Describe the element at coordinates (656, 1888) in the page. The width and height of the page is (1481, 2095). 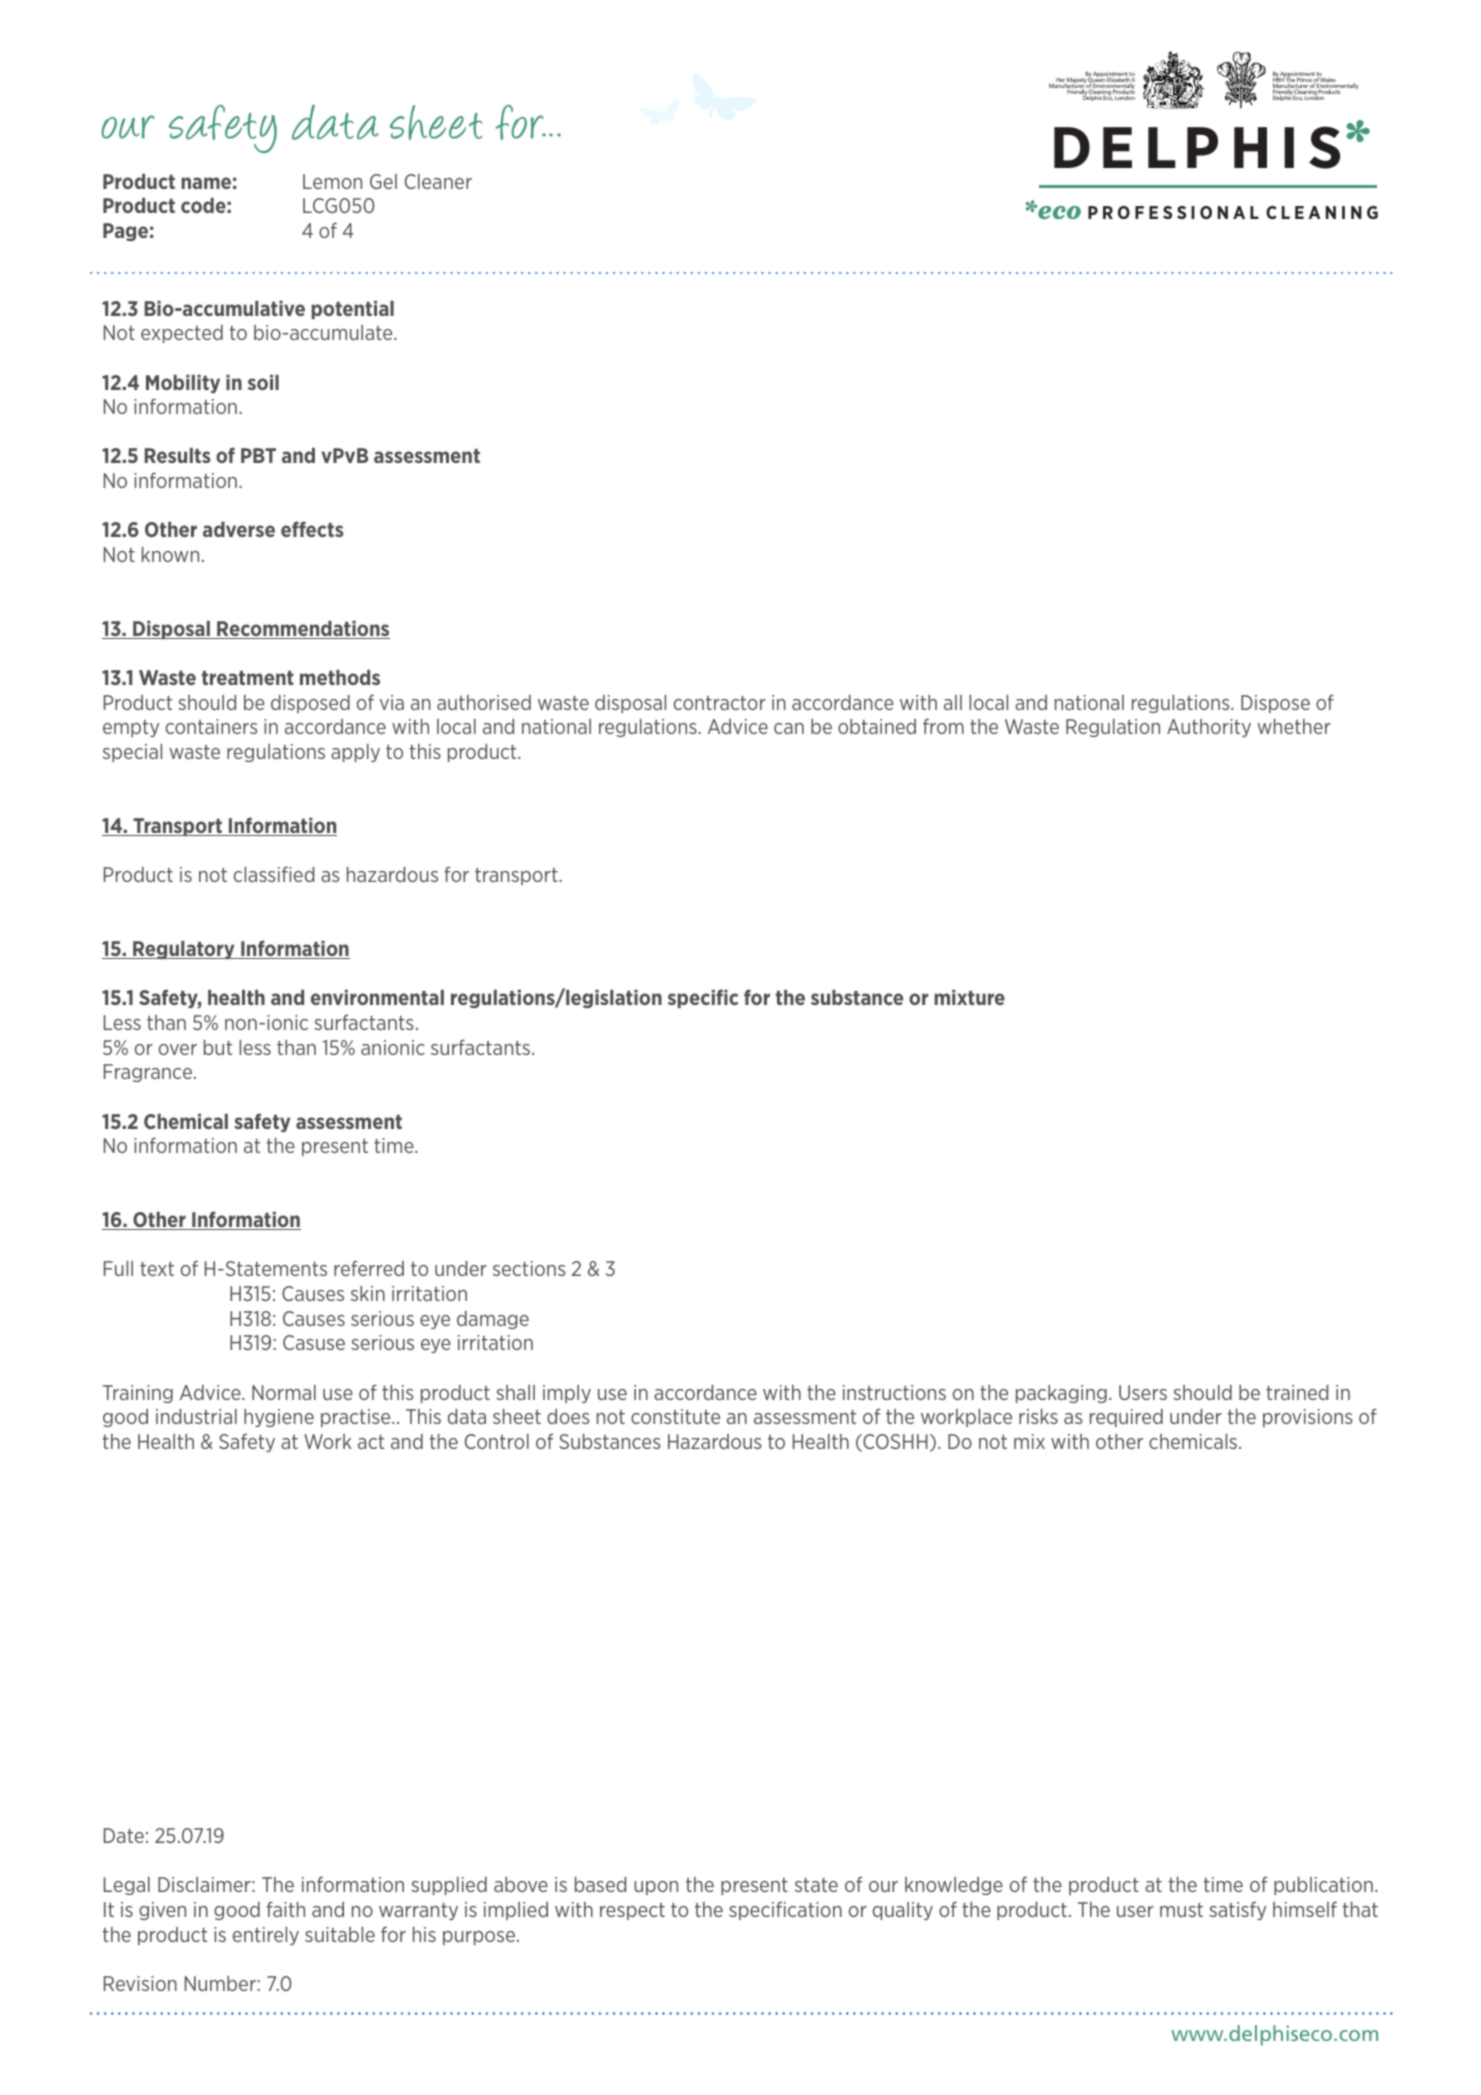
I see `upon` at that location.
